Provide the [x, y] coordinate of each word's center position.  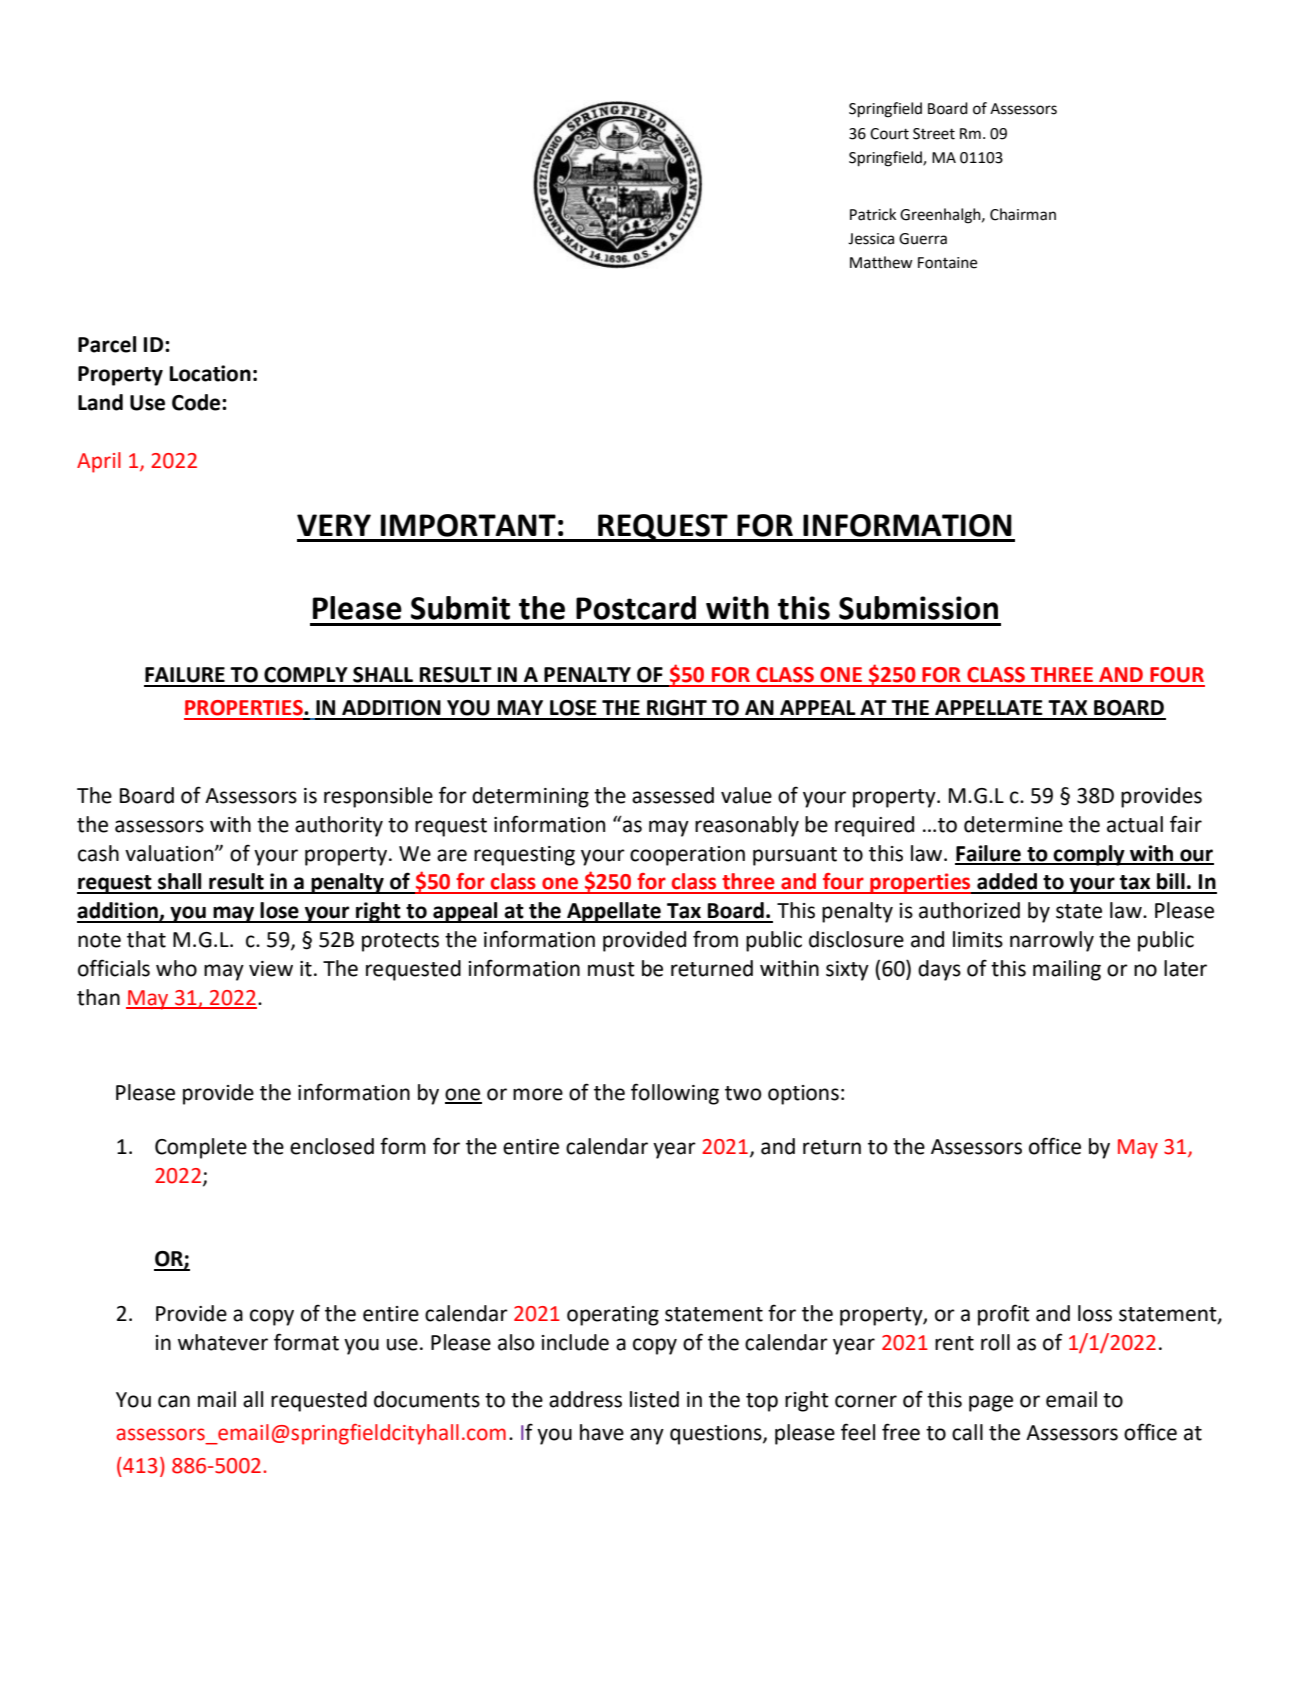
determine [1013, 824]
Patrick [873, 214]
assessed [673, 795]
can [174, 1401]
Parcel [107, 344]
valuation [170, 853]
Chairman [1023, 214]
